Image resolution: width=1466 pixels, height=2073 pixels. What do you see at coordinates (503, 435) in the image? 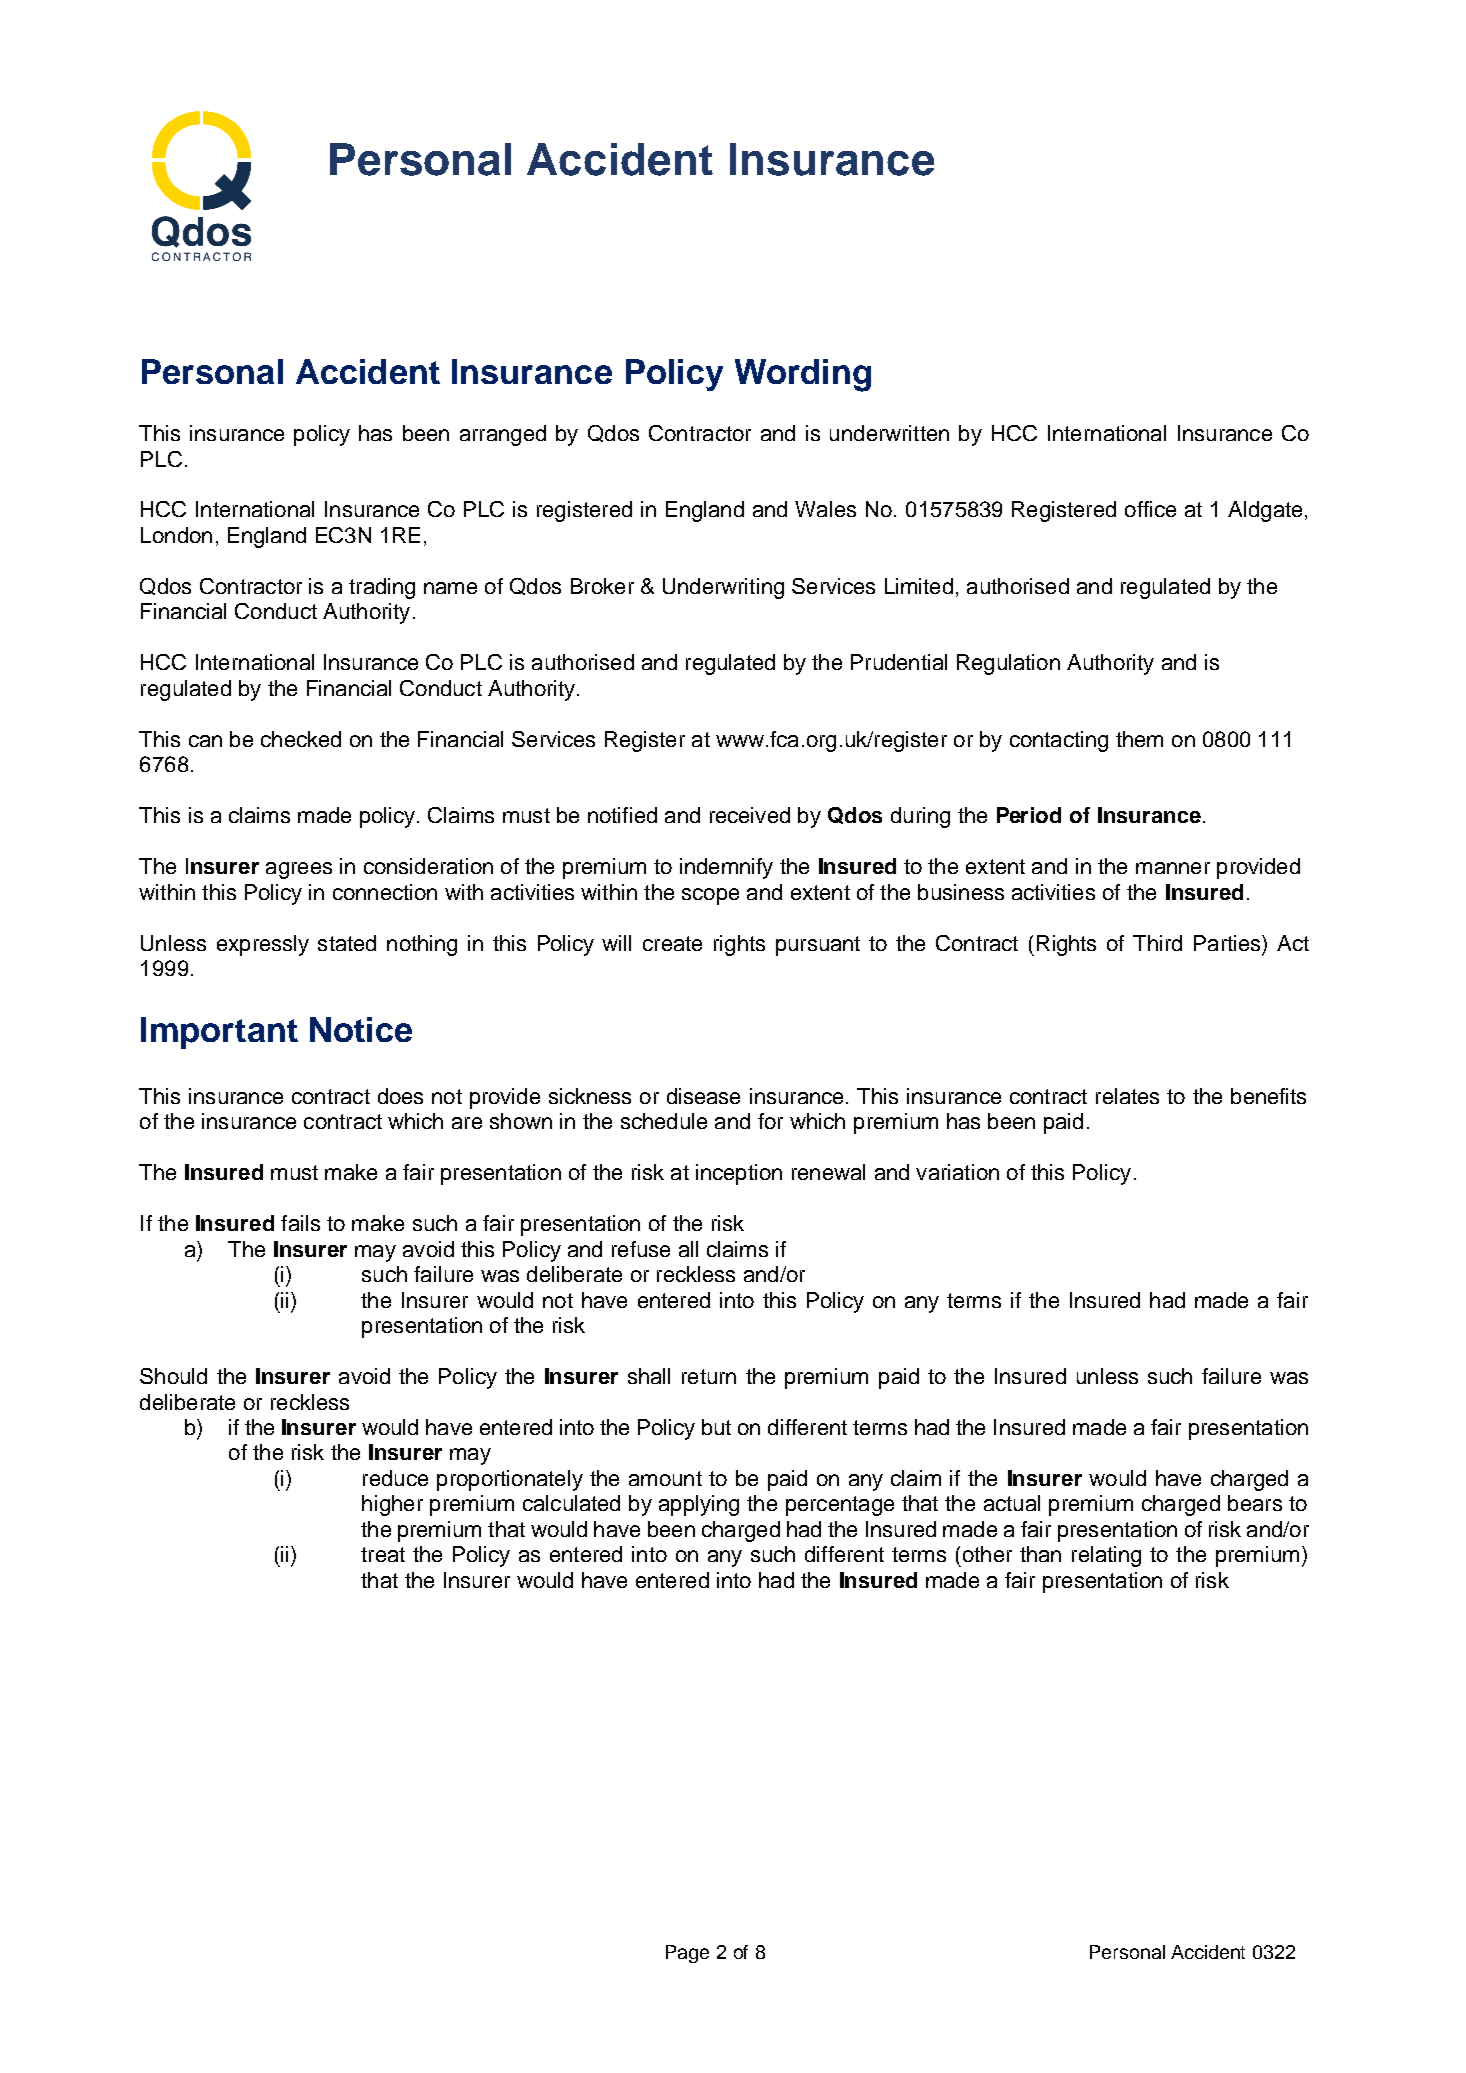
I see `arranged` at bounding box center [503, 435].
